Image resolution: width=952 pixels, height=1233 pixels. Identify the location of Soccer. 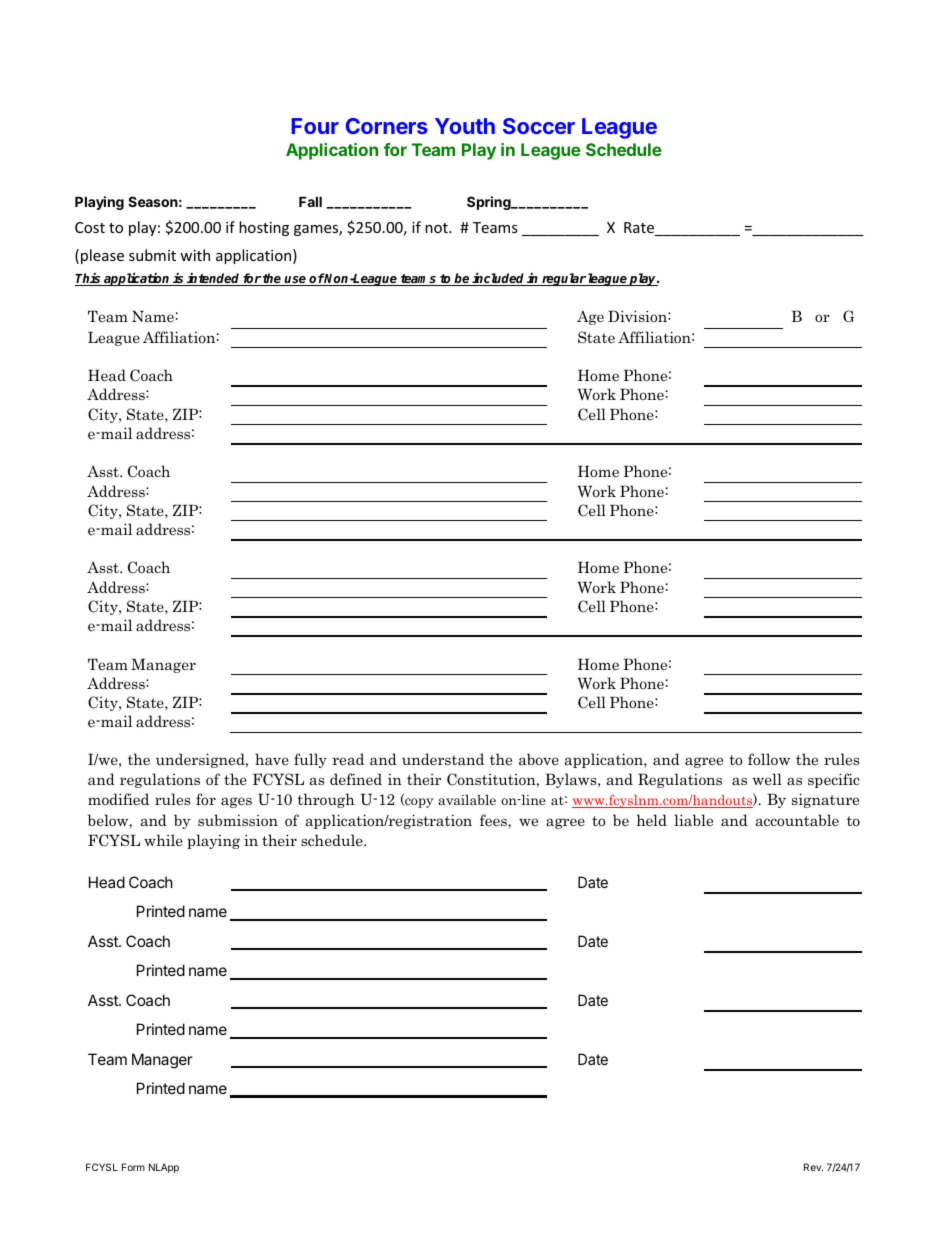
(539, 126).
